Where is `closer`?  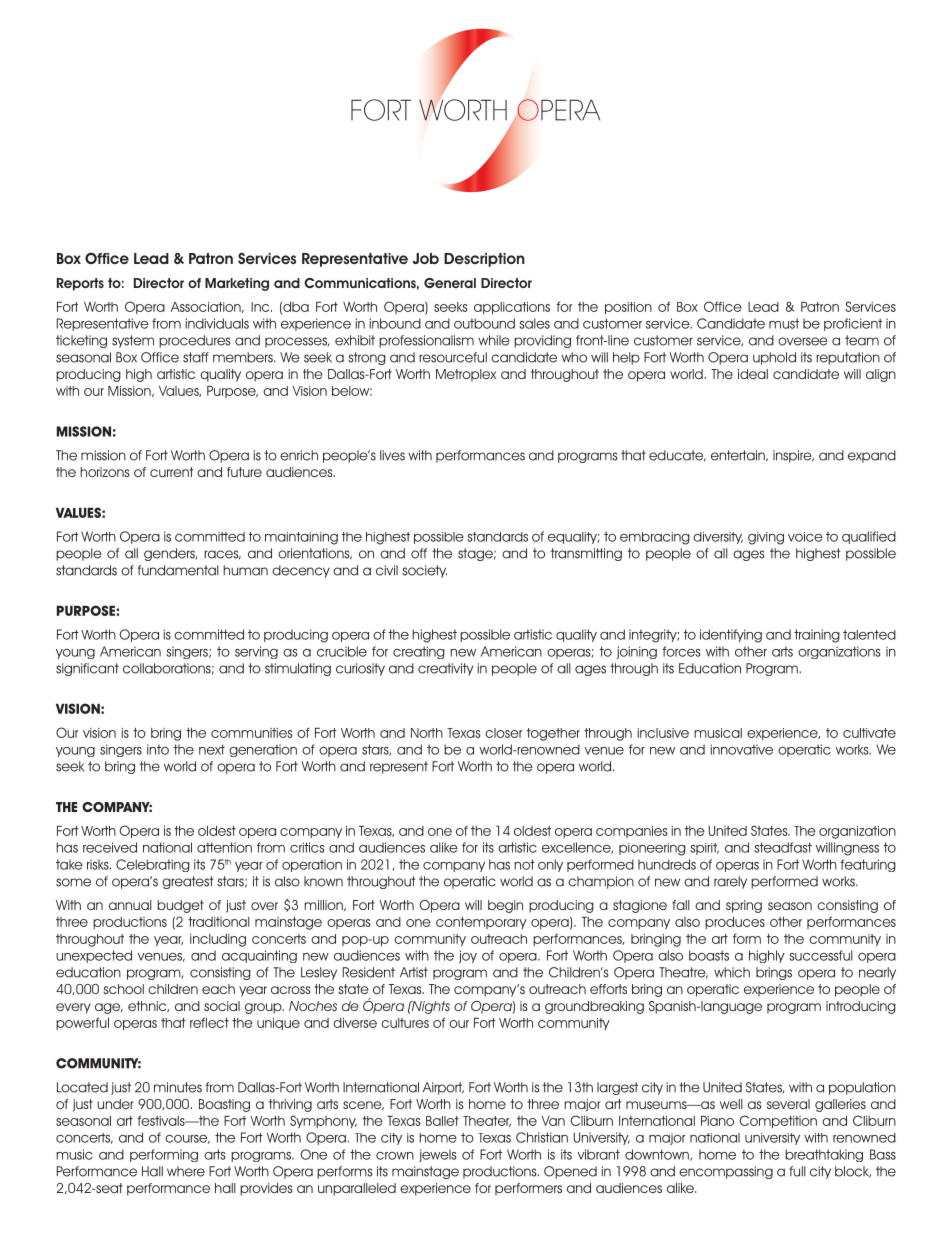
closer is located at coordinates (503, 733).
